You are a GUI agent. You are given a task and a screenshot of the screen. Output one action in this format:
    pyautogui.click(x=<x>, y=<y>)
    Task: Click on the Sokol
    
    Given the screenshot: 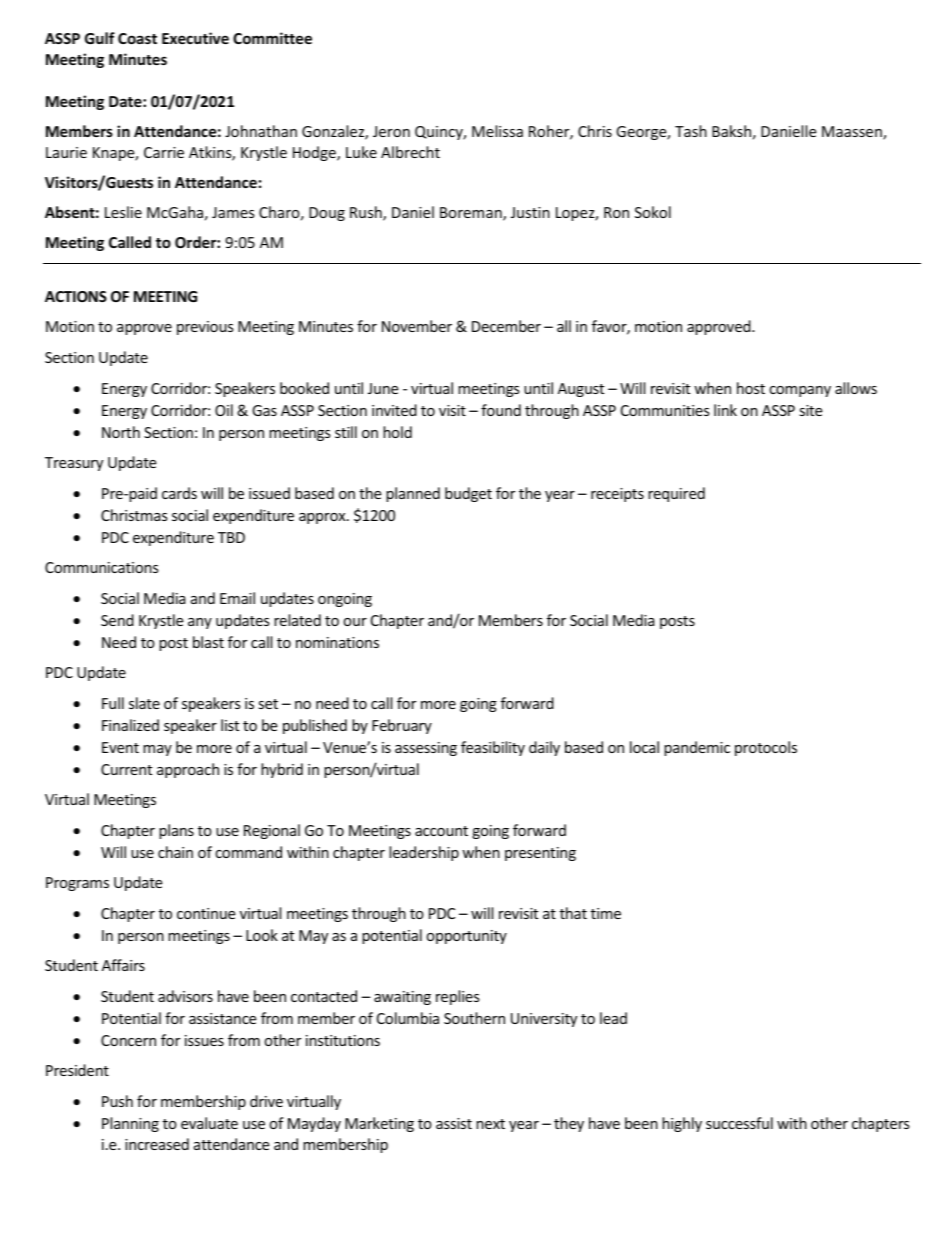 What is the action you would take?
    pyautogui.click(x=653, y=212)
